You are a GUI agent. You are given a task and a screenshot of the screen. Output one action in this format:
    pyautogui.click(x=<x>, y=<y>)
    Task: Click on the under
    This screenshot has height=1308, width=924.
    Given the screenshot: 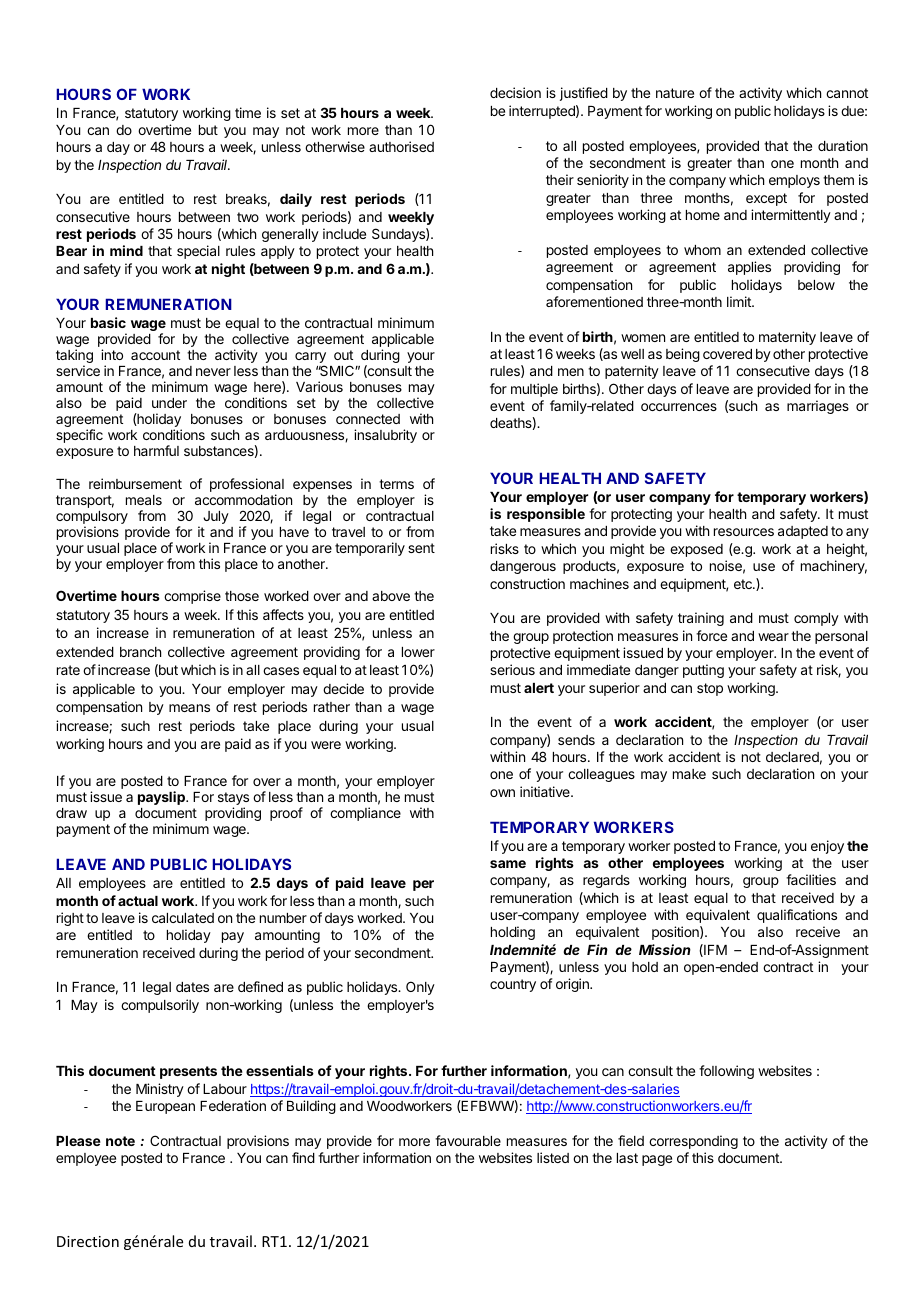 What is the action you would take?
    pyautogui.click(x=169, y=403)
